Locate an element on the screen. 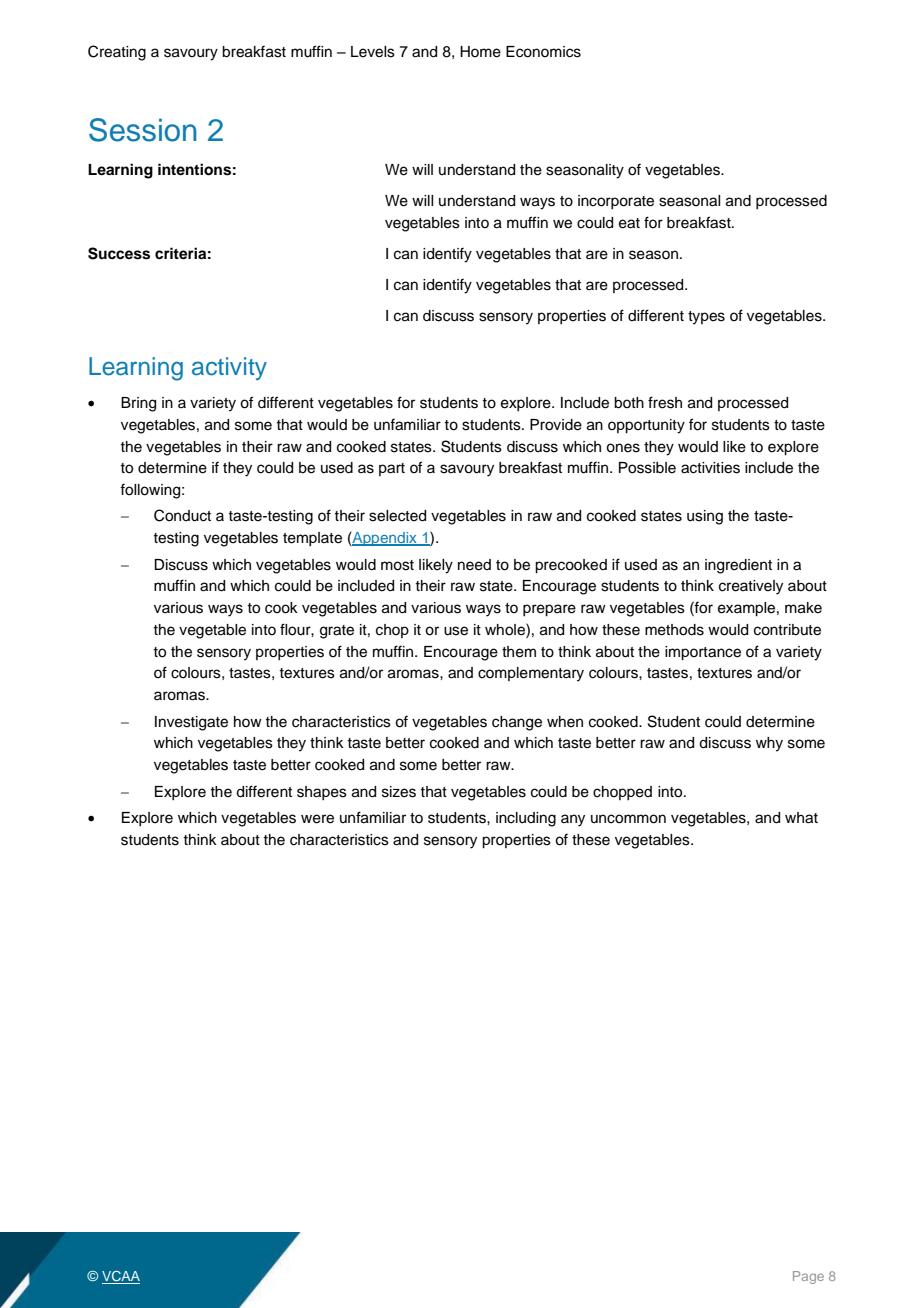  types is located at coordinates (706, 318).
